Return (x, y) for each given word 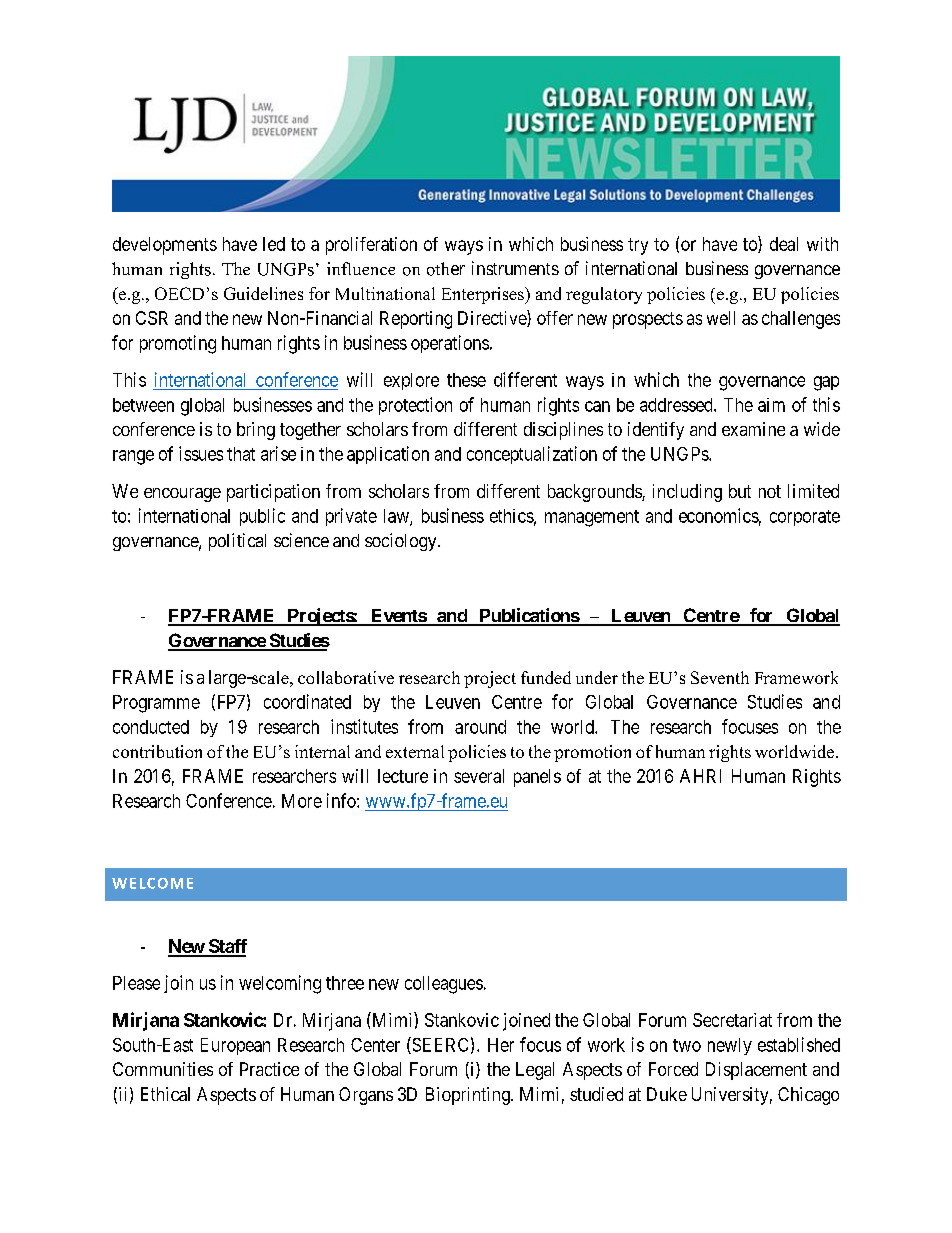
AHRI (700, 776)
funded (546, 677)
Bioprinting (469, 1096)
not (770, 491)
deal (784, 244)
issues (201, 453)
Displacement (756, 1071)
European (235, 1046)
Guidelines (263, 293)
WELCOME (152, 883)
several (479, 776)
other (446, 269)
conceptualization (532, 455)
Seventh (720, 677)
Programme (156, 704)
